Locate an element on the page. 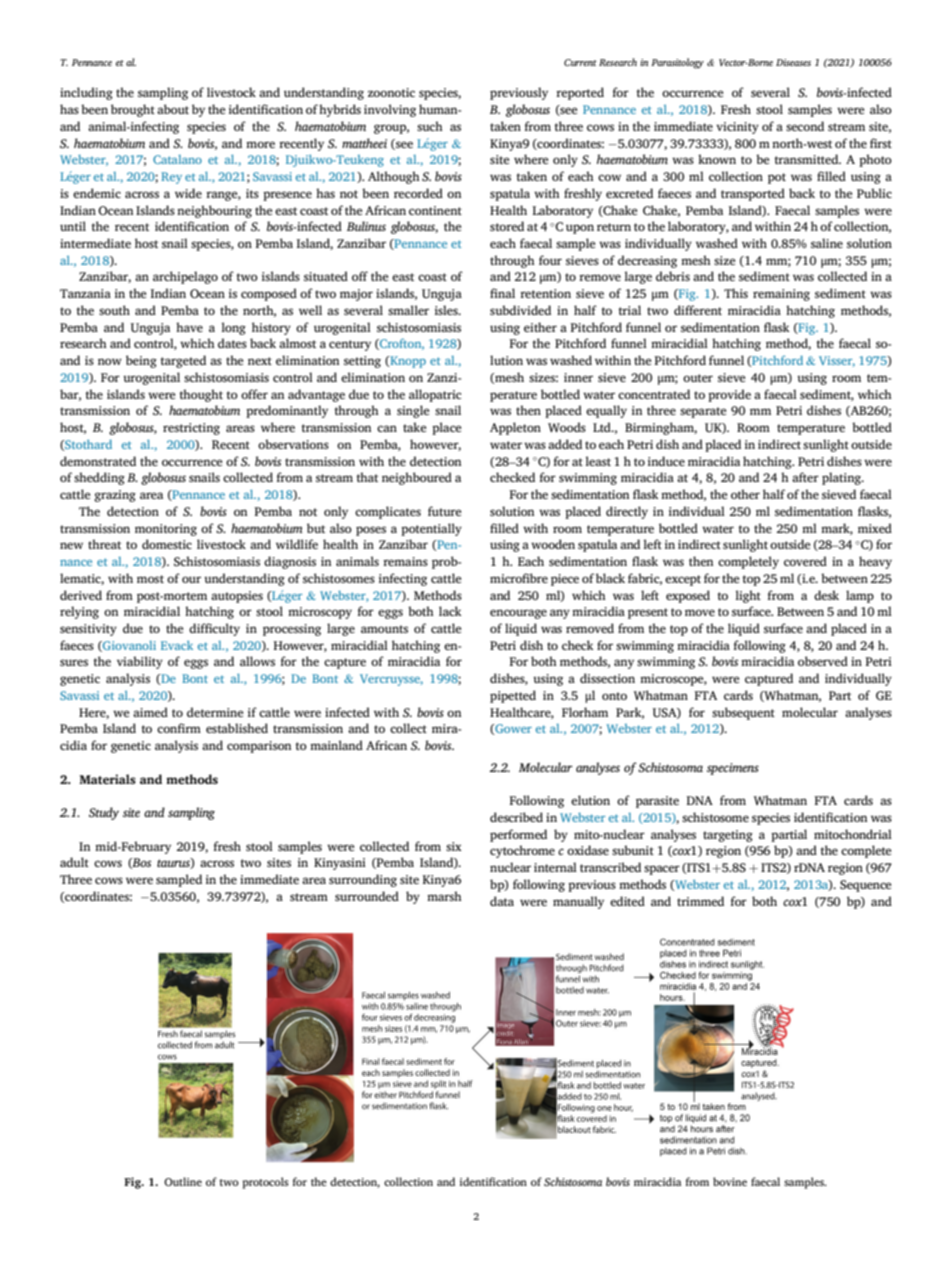 Image resolution: width=952 pixels, height=1270 pixels. protocols is located at coordinates (265, 1183).
